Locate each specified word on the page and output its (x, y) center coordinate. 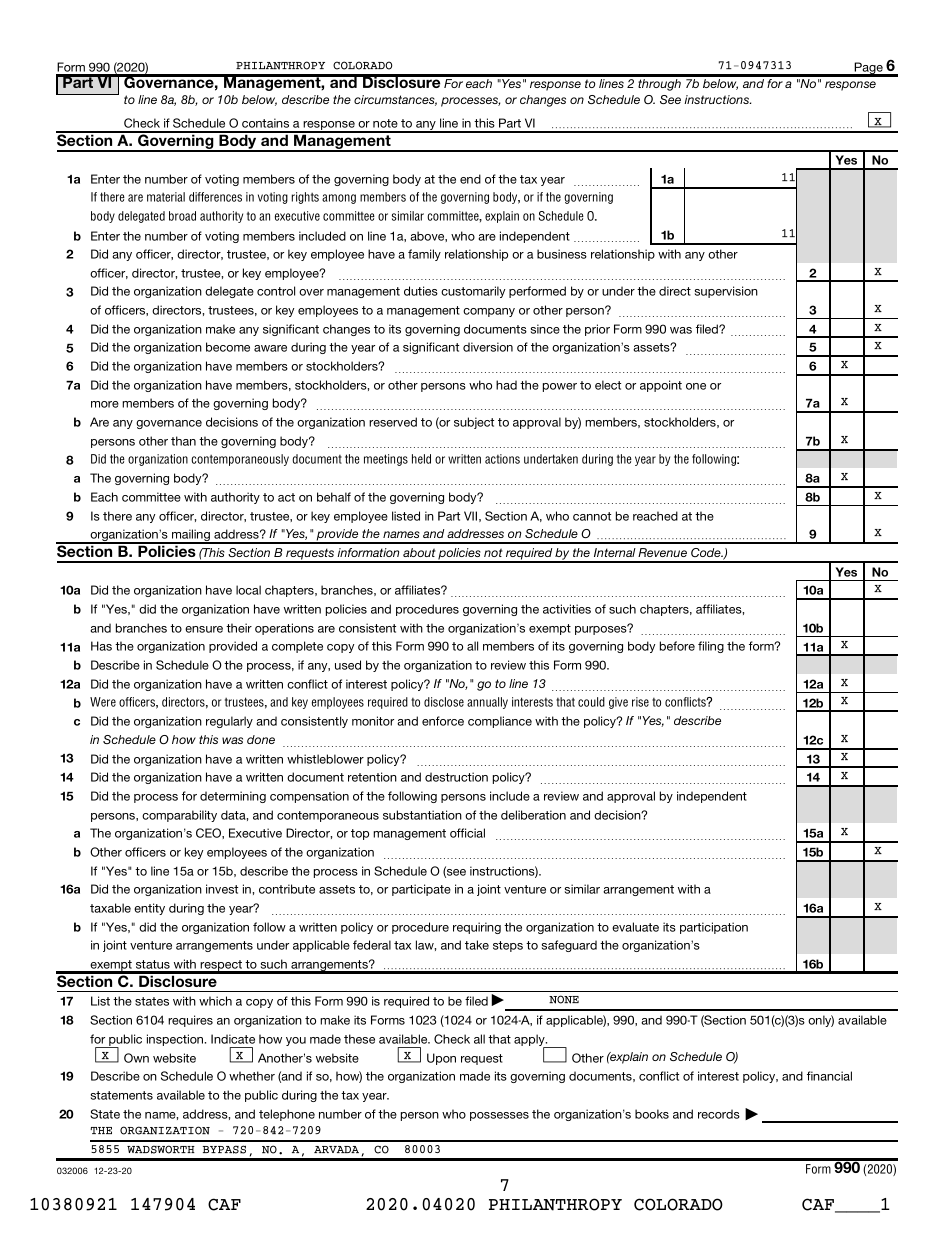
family (424, 255)
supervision (726, 292)
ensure (204, 629)
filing (711, 647)
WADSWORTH (161, 1149)
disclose (444, 702)
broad (182, 216)
